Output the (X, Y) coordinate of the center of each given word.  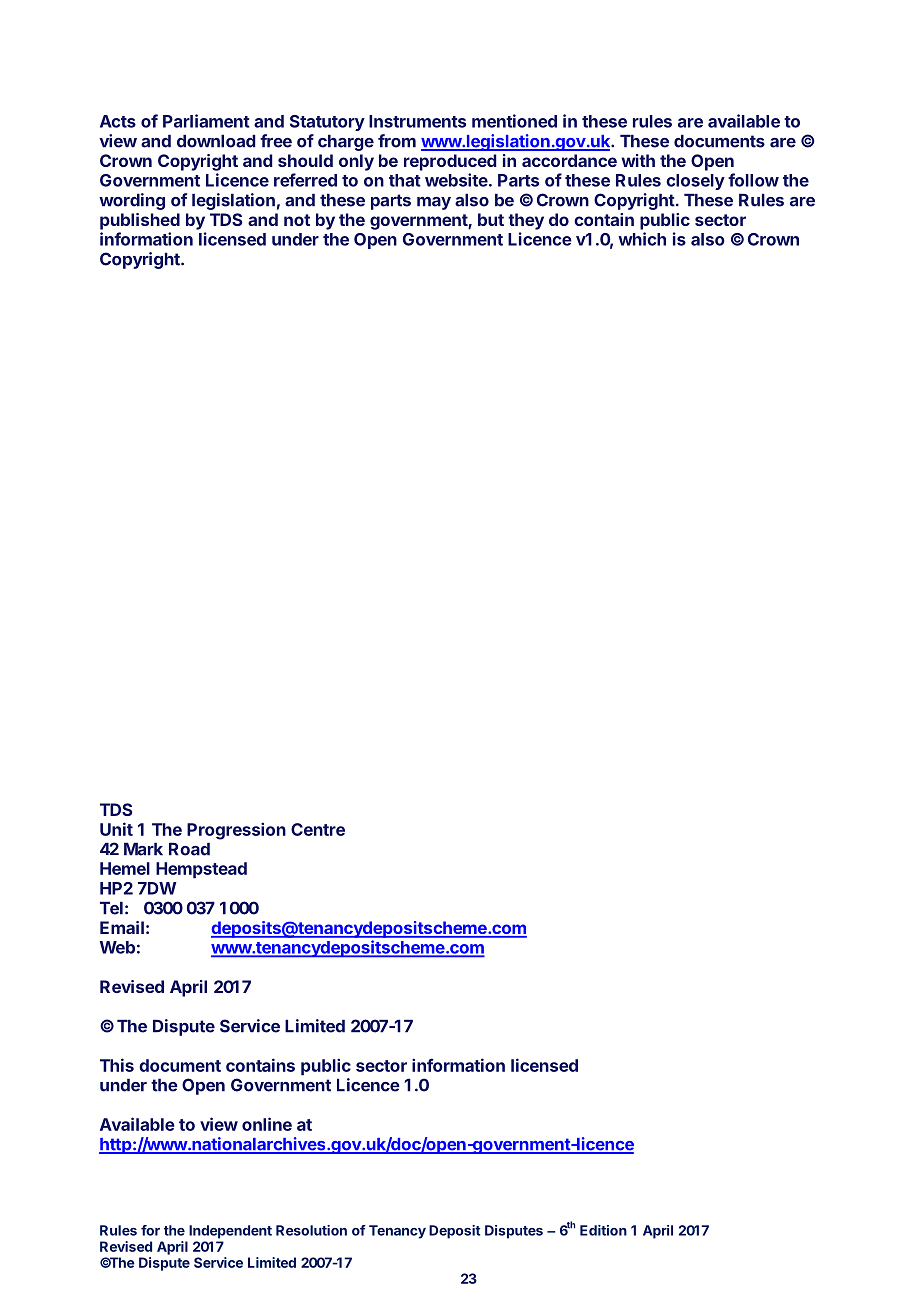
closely (695, 182)
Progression (236, 831)
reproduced (450, 162)
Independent (230, 1232)
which (642, 239)
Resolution (311, 1230)
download (216, 141)
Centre (318, 829)
